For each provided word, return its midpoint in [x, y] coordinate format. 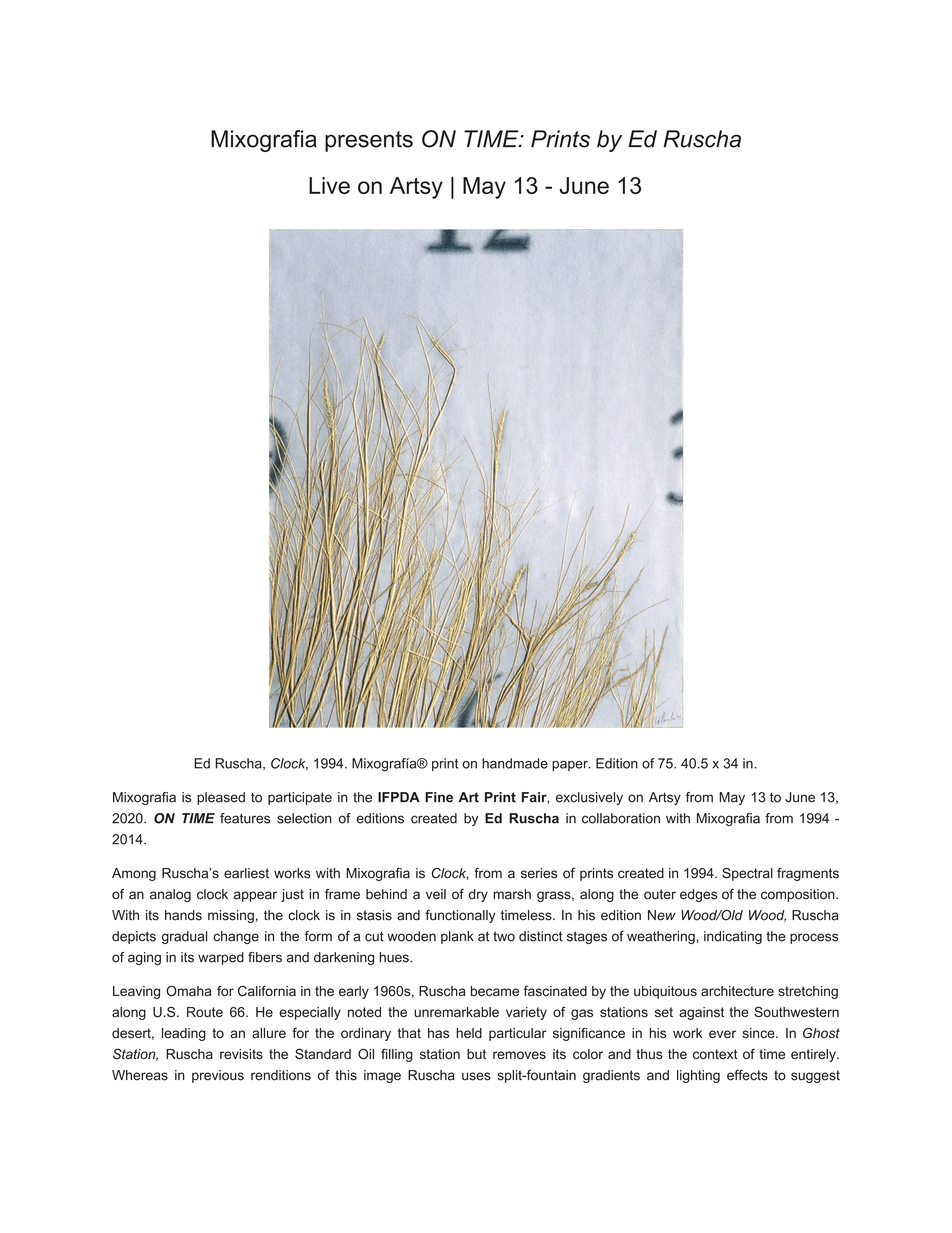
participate [300, 798]
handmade [515, 763]
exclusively [589, 798]
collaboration [621, 818]
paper [571, 766]
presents [369, 141]
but [476, 1054]
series [539, 873]
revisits [241, 1054]
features [245, 818]
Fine [439, 797]
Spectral [747, 874]
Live [329, 185]
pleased [221, 798]
